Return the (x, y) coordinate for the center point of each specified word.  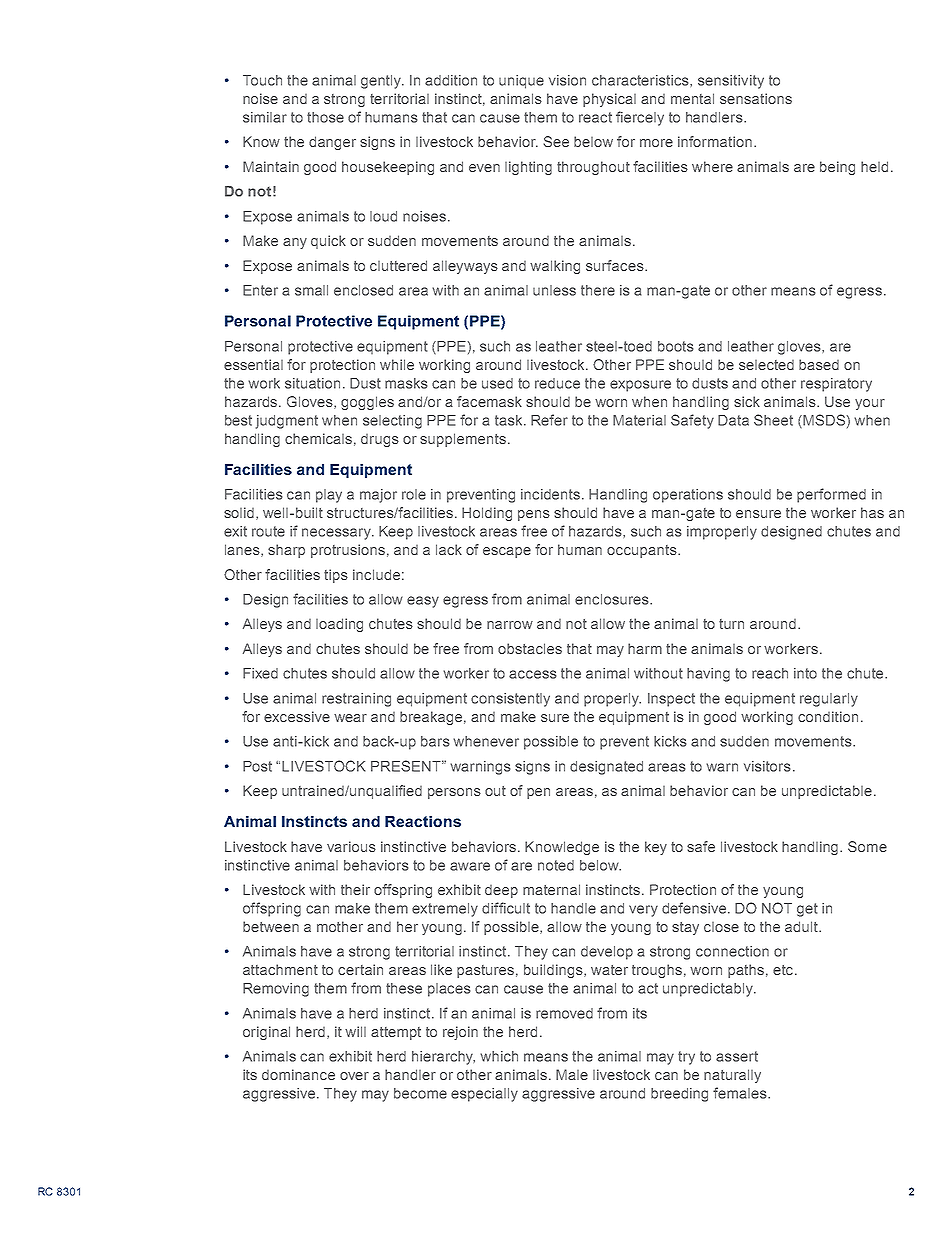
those (325, 117)
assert (737, 1056)
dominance (298, 1074)
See (556, 141)
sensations (756, 98)
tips (336, 576)
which (499, 1056)
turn (731, 624)
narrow (510, 625)
